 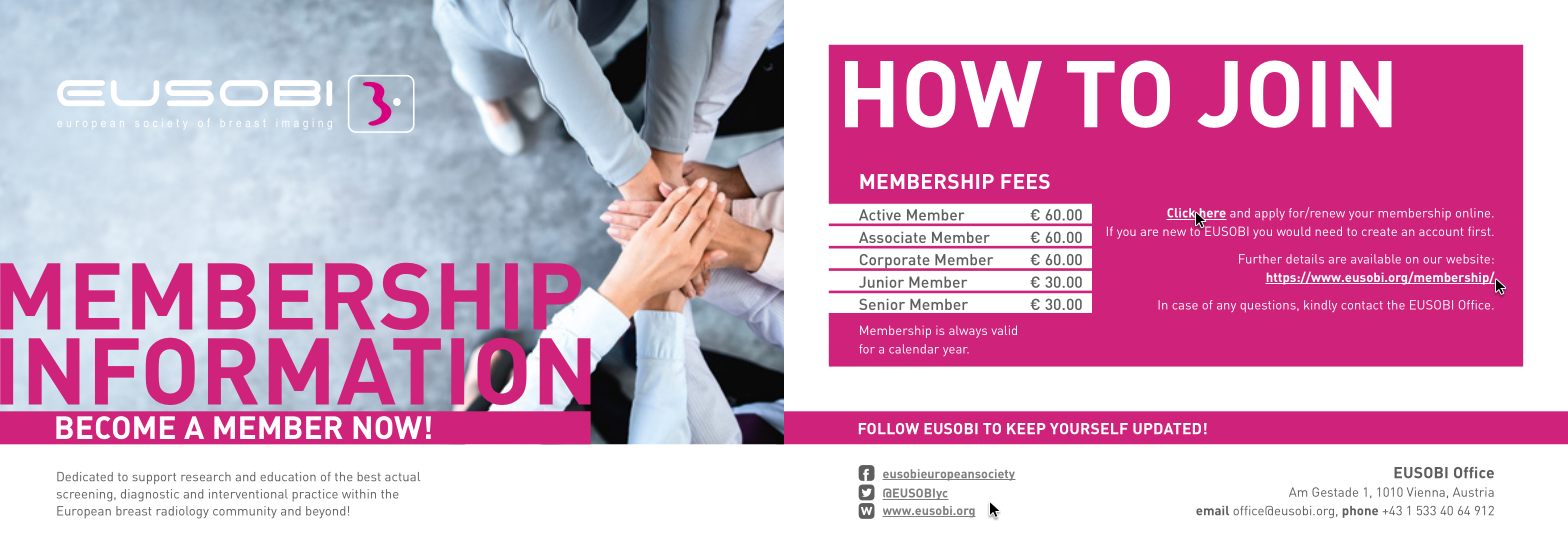 What do you see at coordinates (1025, 181) in the page?
I see `FEES` at bounding box center [1025, 181].
